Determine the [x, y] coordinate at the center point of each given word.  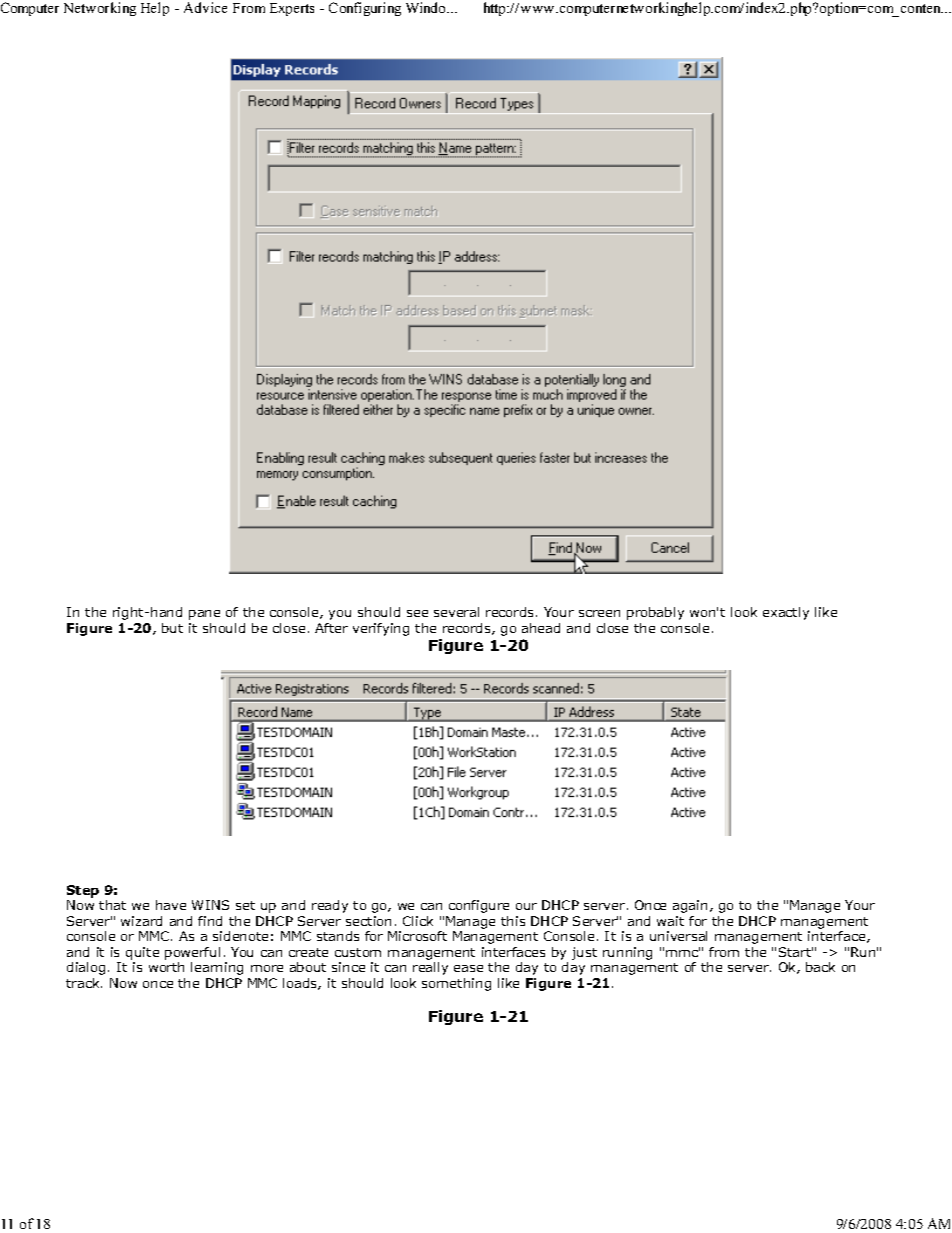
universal [678, 936]
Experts [292, 9]
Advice [205, 7]
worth [166, 967]
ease [468, 968]
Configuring [365, 9]
